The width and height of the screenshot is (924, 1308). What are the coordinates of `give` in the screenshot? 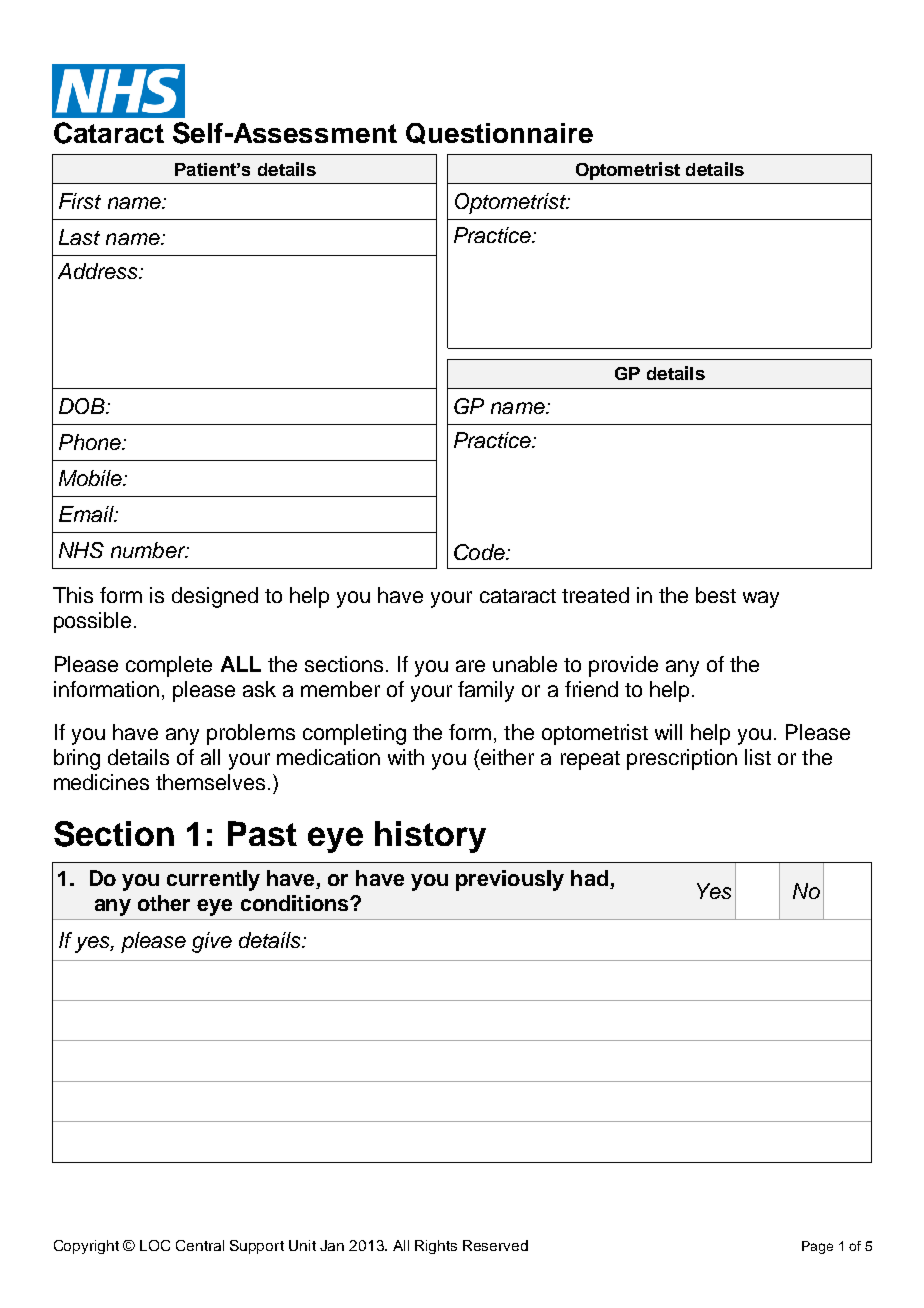 It's located at (212, 942).
